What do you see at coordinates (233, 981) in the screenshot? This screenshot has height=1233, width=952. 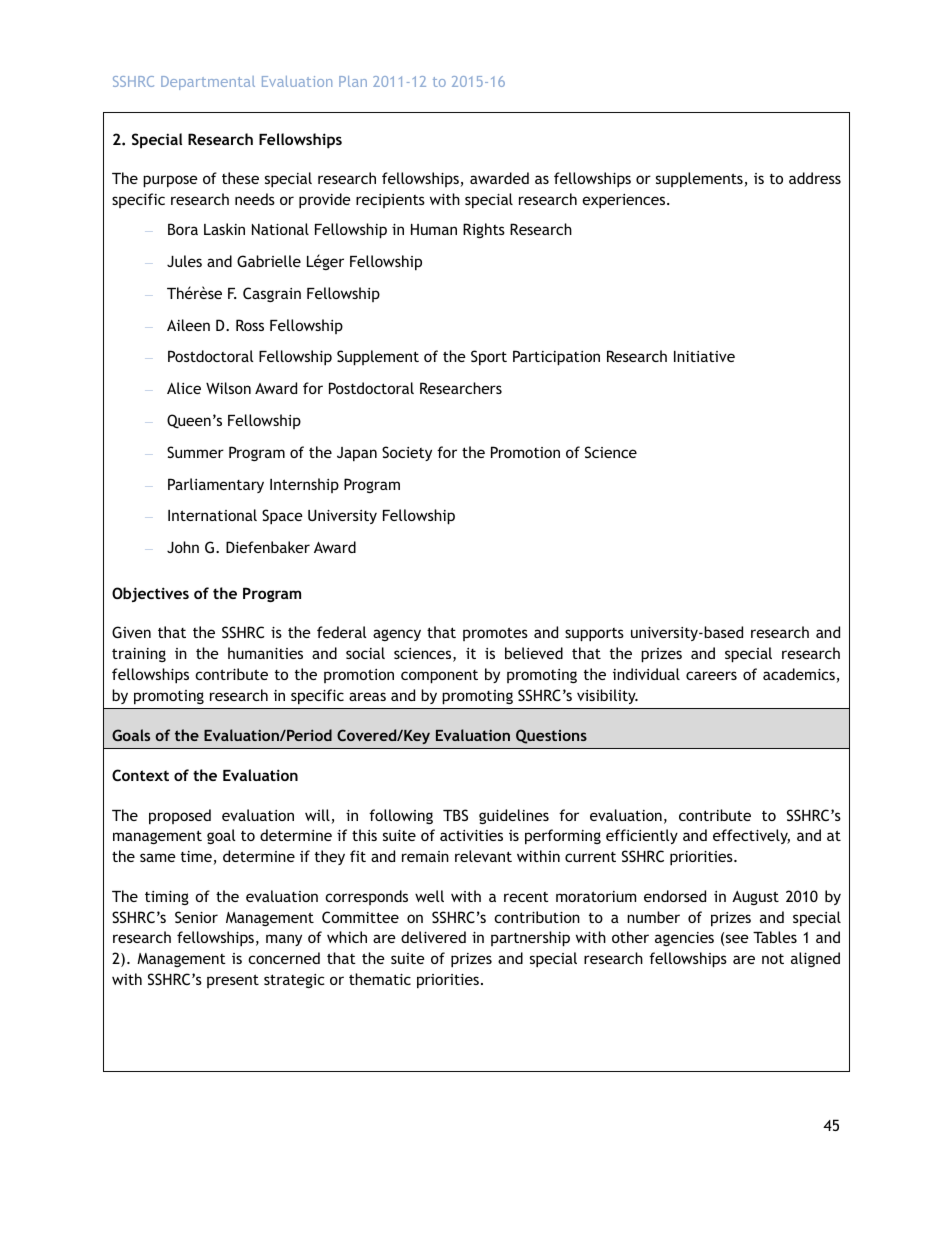 I see `present` at bounding box center [233, 981].
